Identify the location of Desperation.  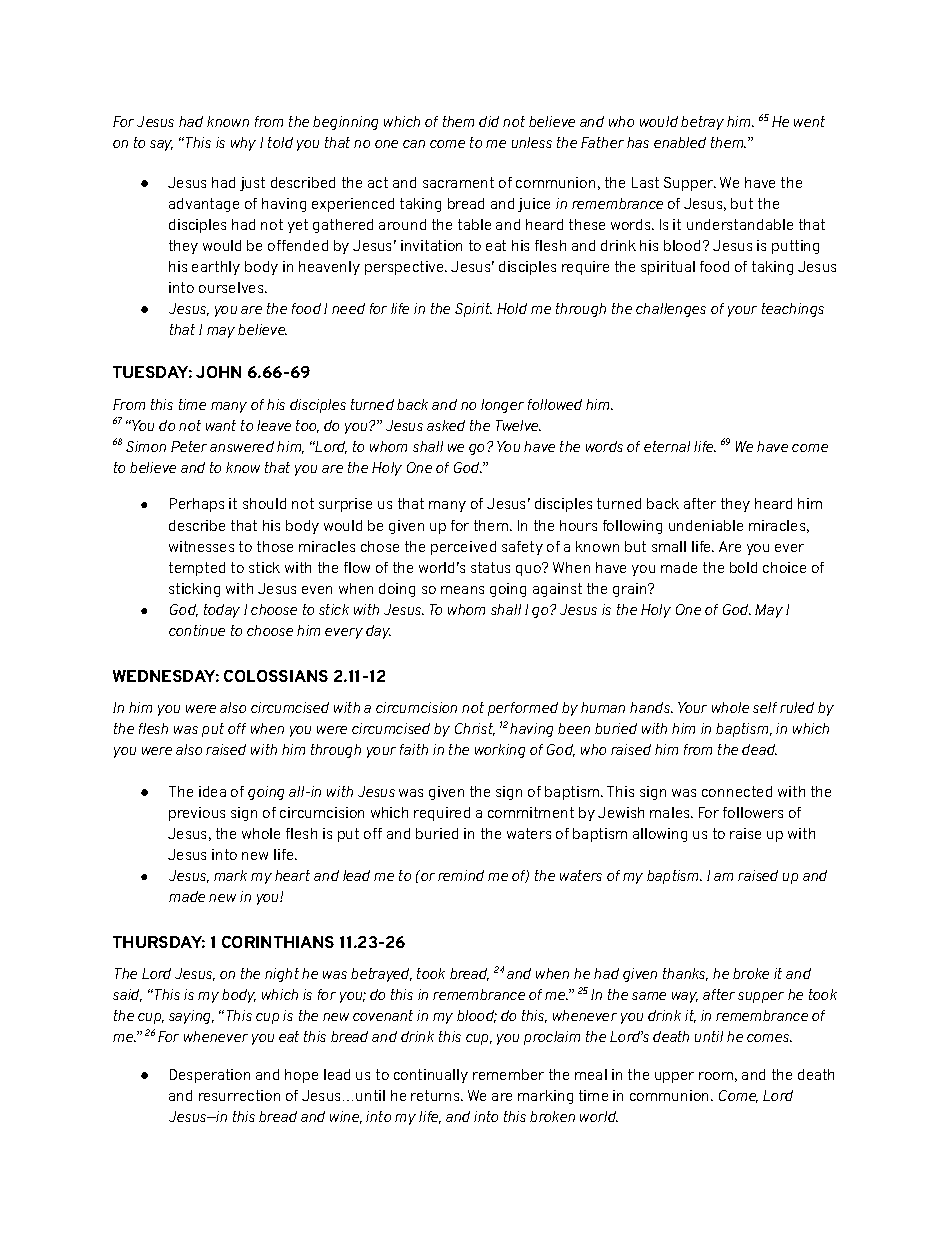
(210, 1076).
